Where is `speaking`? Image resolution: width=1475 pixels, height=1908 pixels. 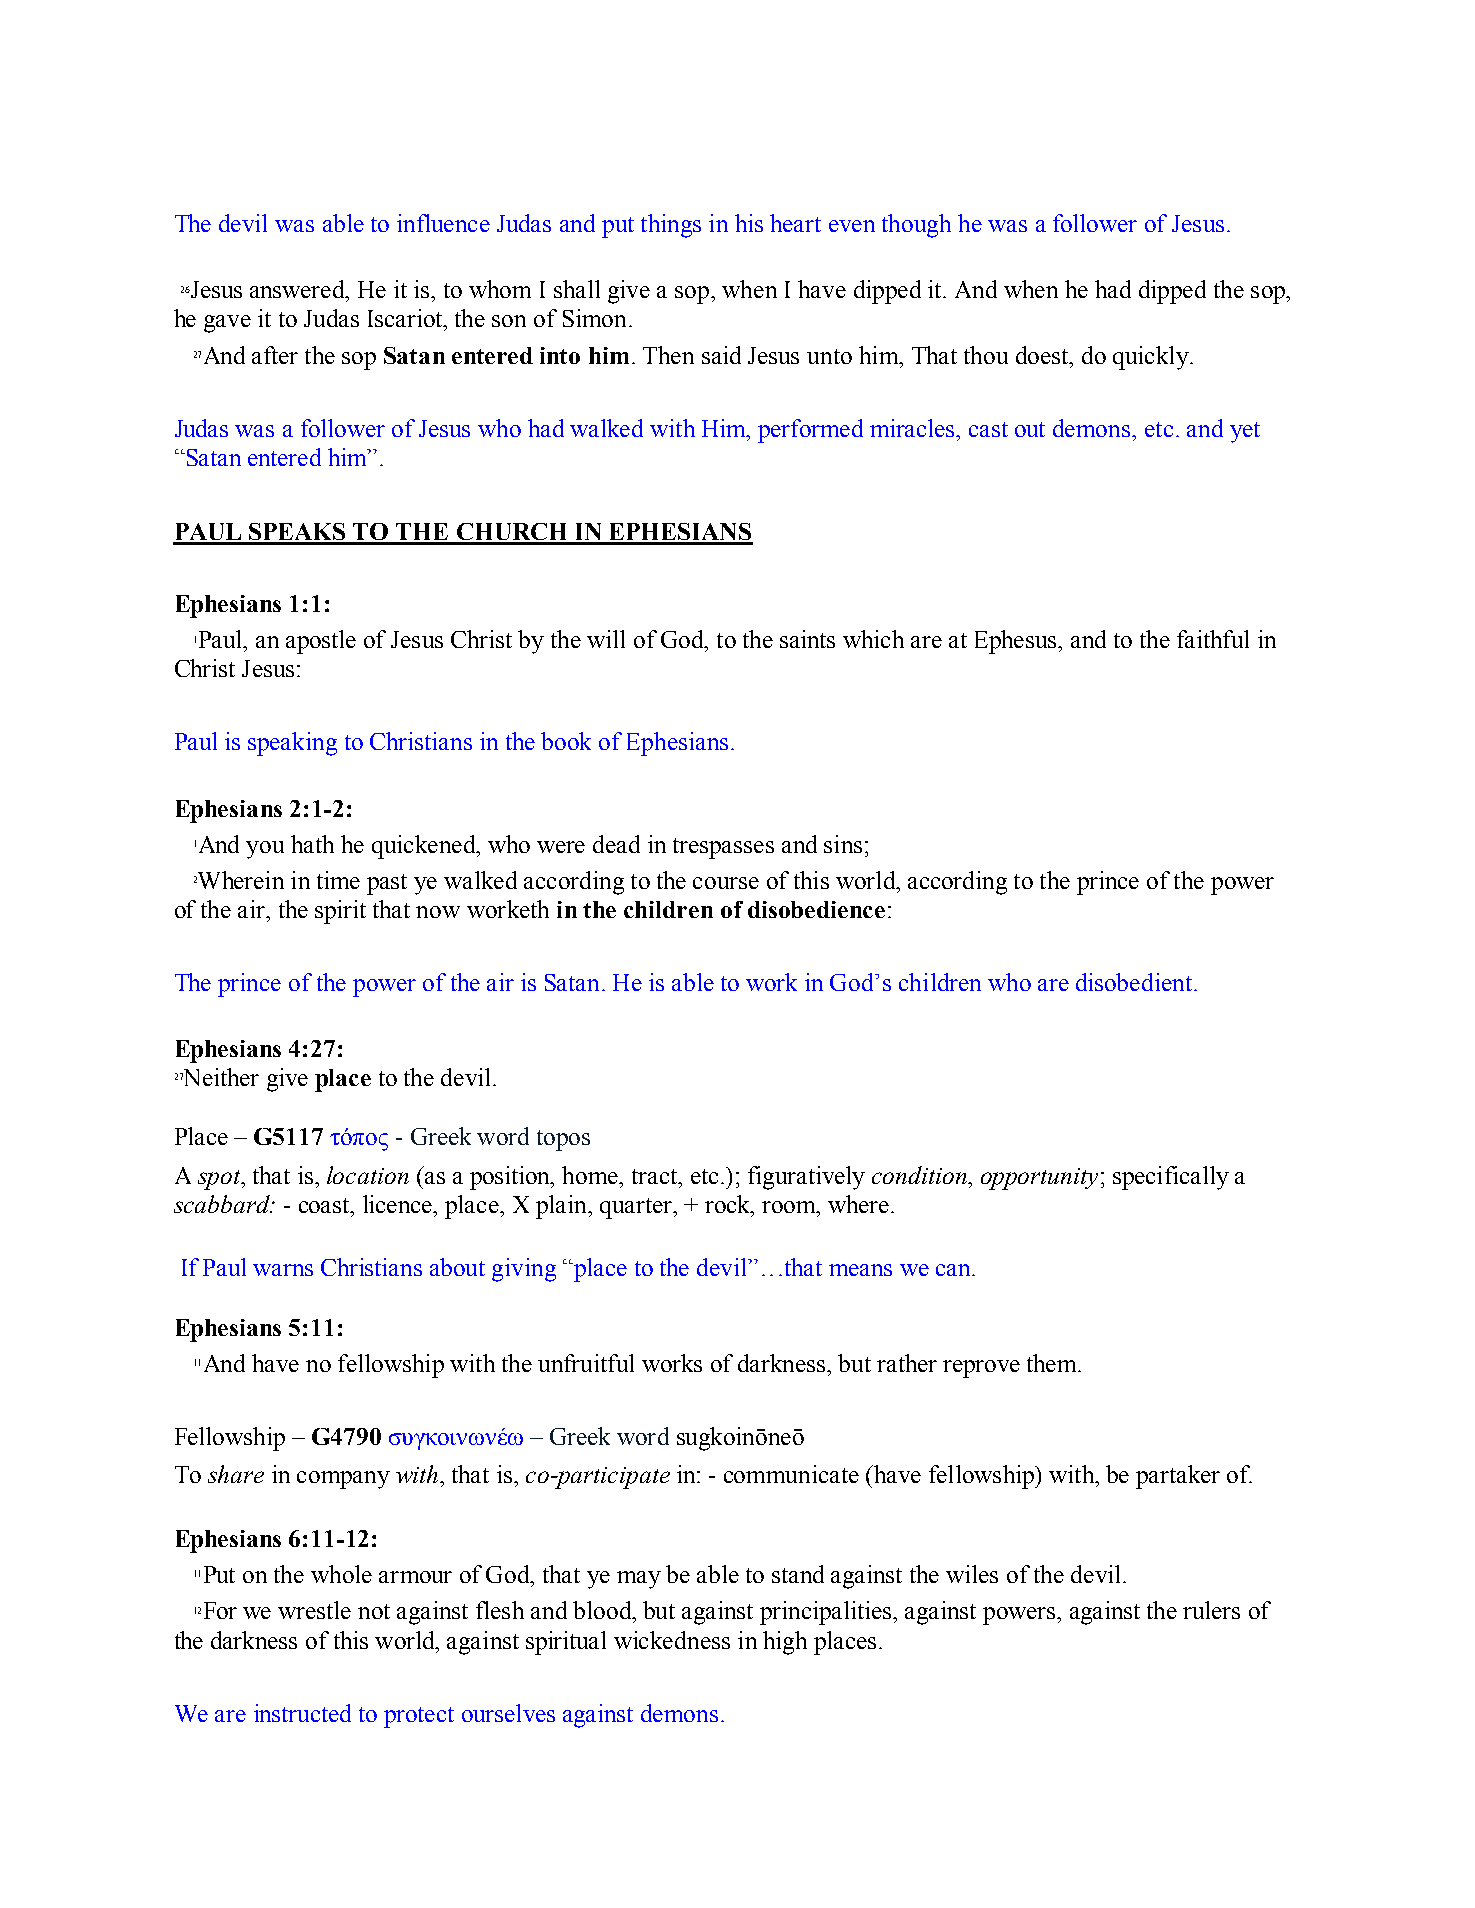 speaking is located at coordinates (292, 744).
